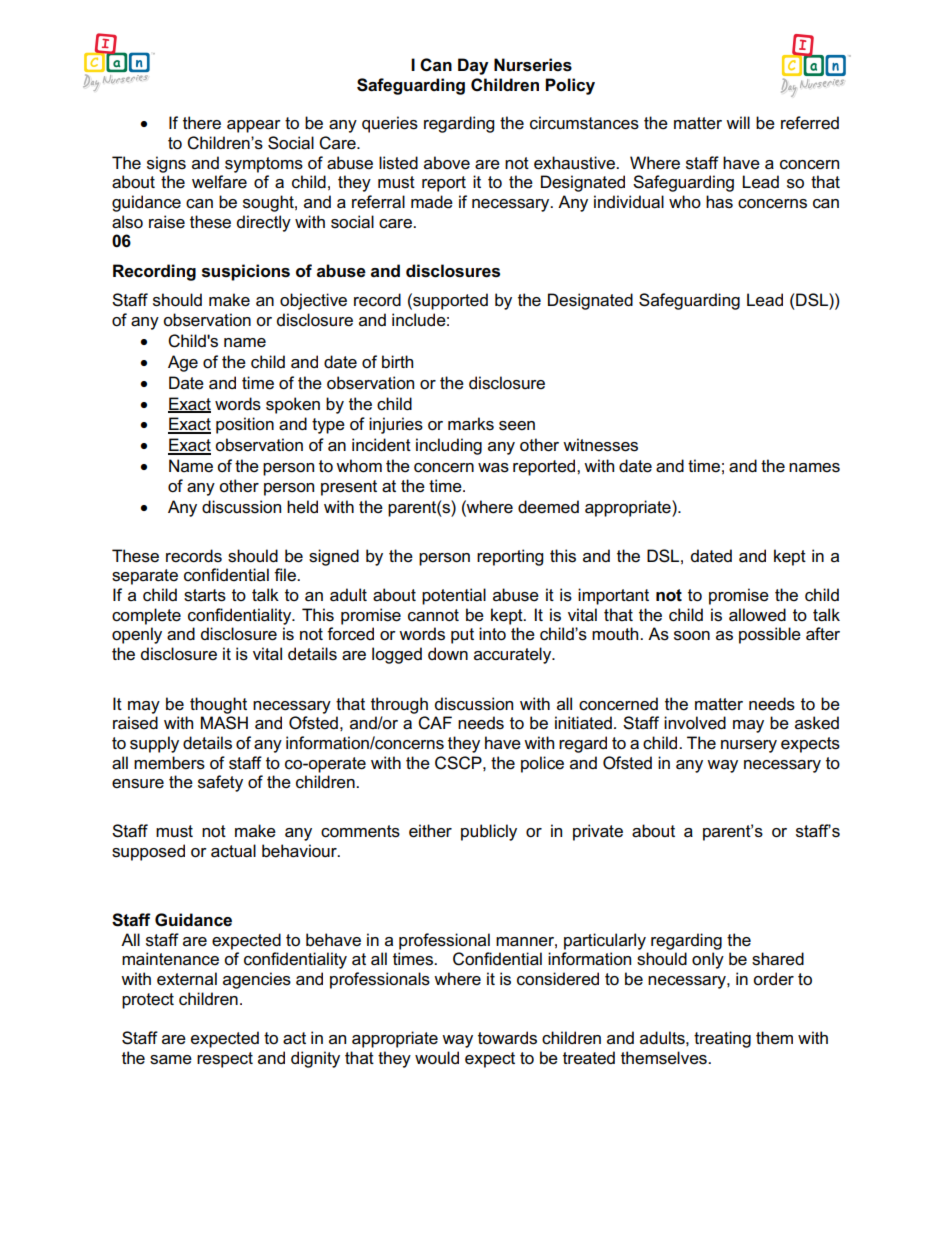 This image has width=952, height=1233. What do you see at coordinates (749, 746) in the image?
I see `nursery` at bounding box center [749, 746].
